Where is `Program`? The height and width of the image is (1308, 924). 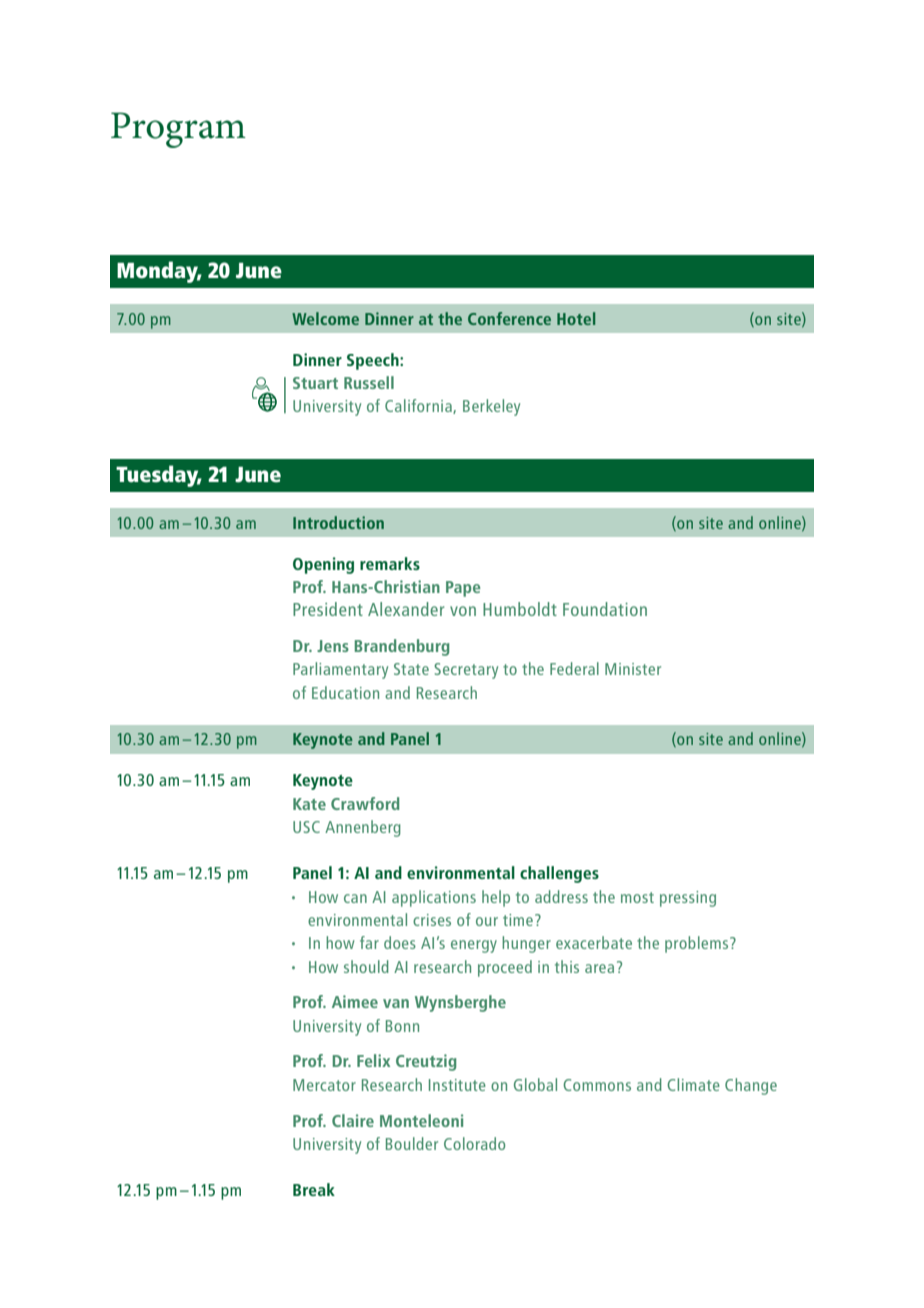 Program is located at coordinates (178, 130).
